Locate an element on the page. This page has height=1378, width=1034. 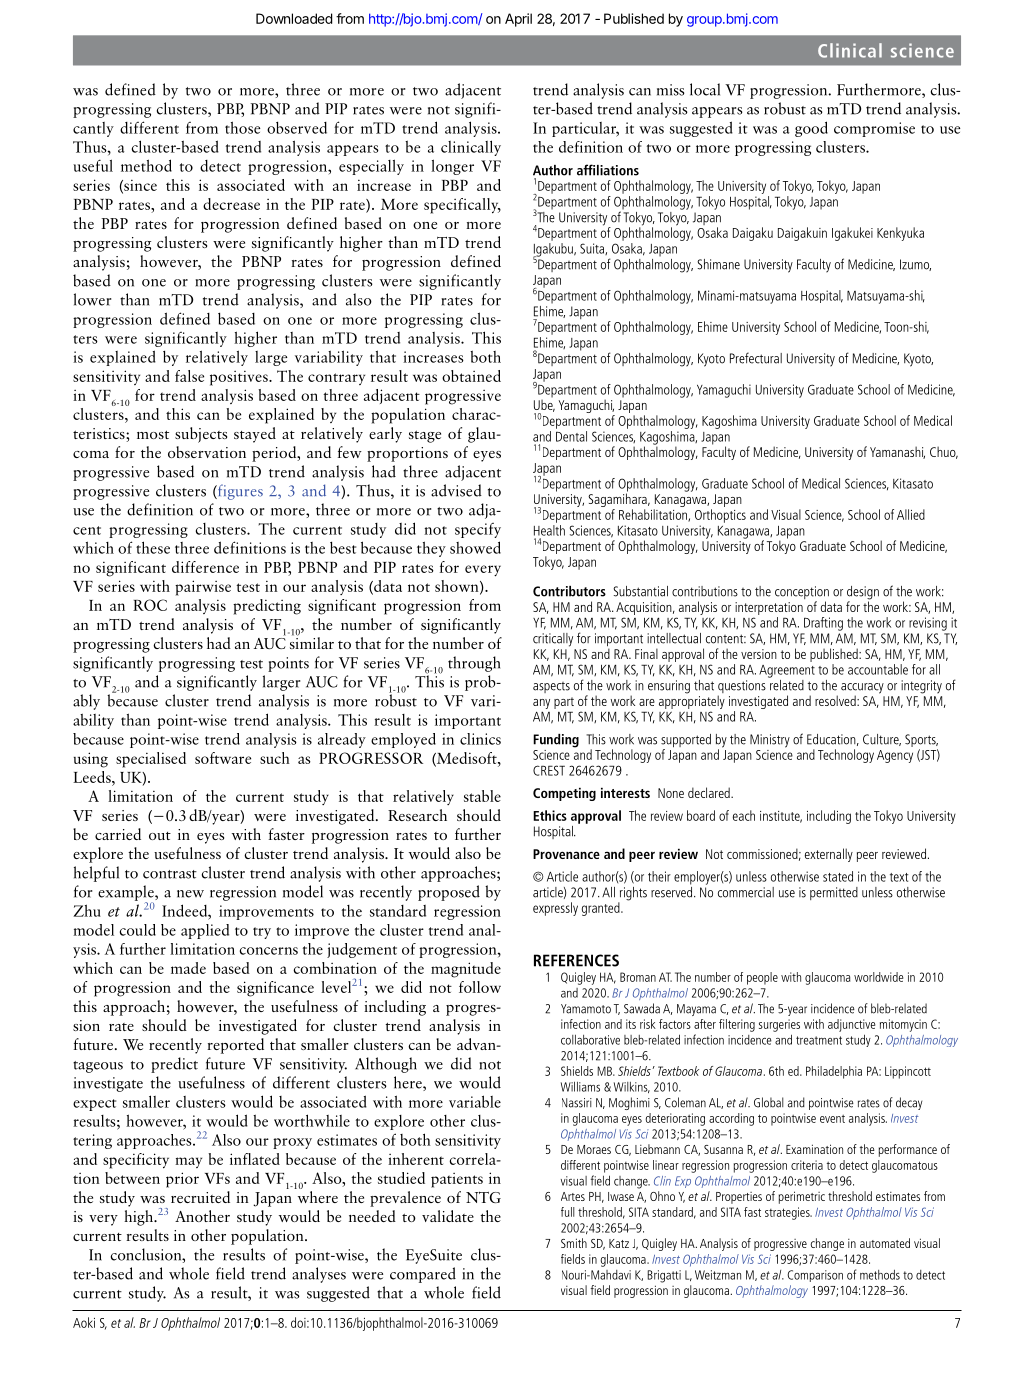
difference is located at coordinates (205, 567).
